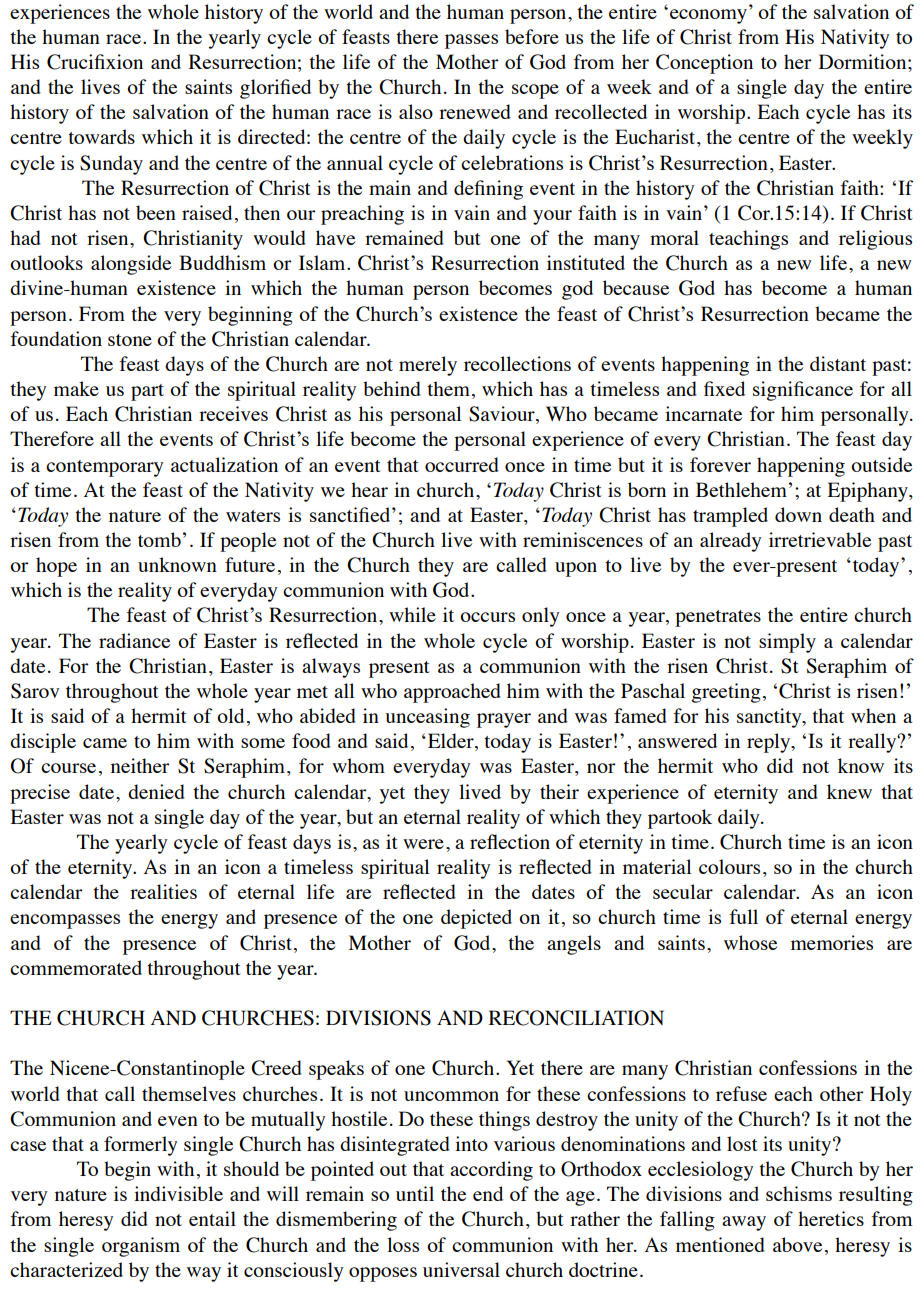  I want to click on simply, so click(787, 643).
